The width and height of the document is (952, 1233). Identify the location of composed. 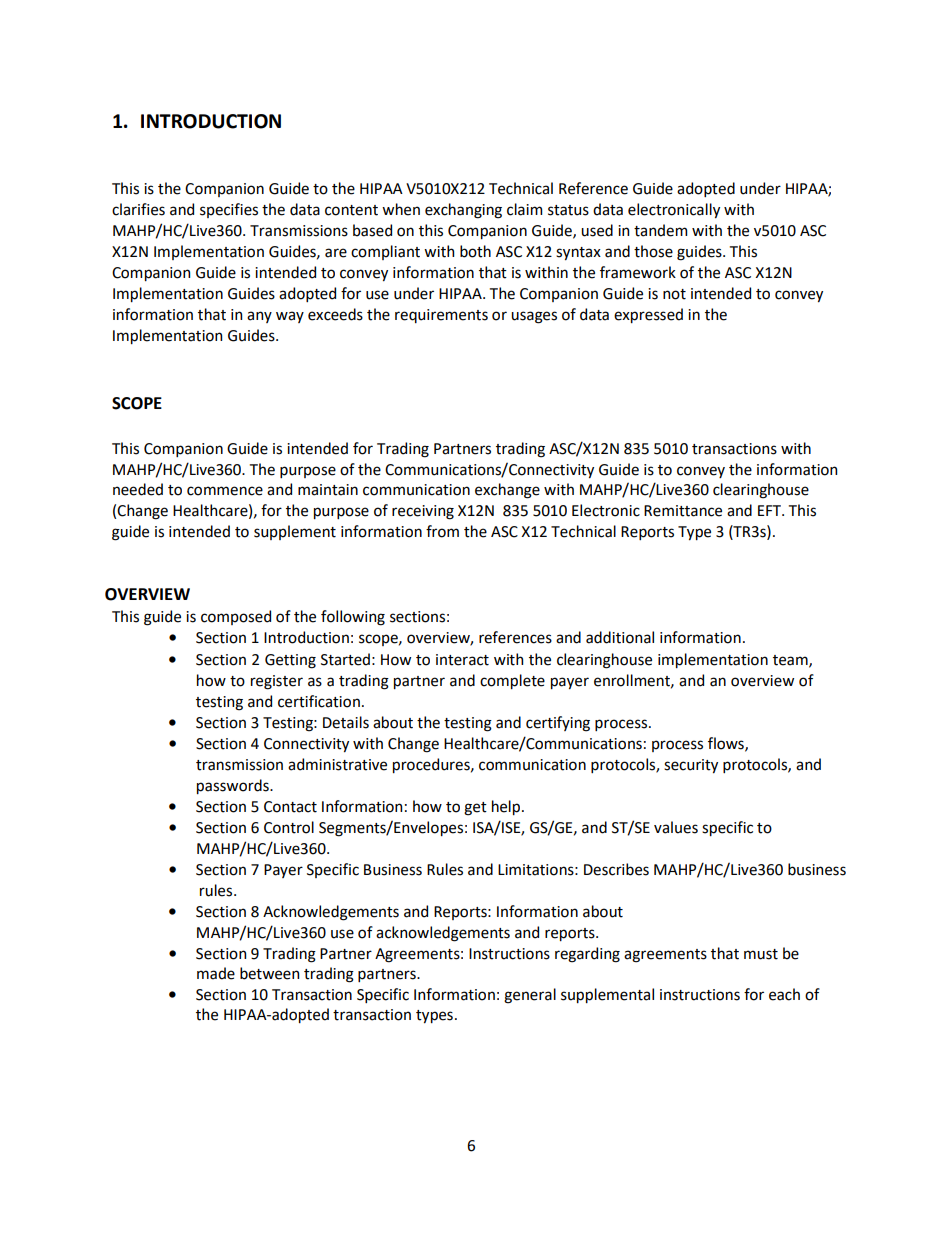
(236, 617).
